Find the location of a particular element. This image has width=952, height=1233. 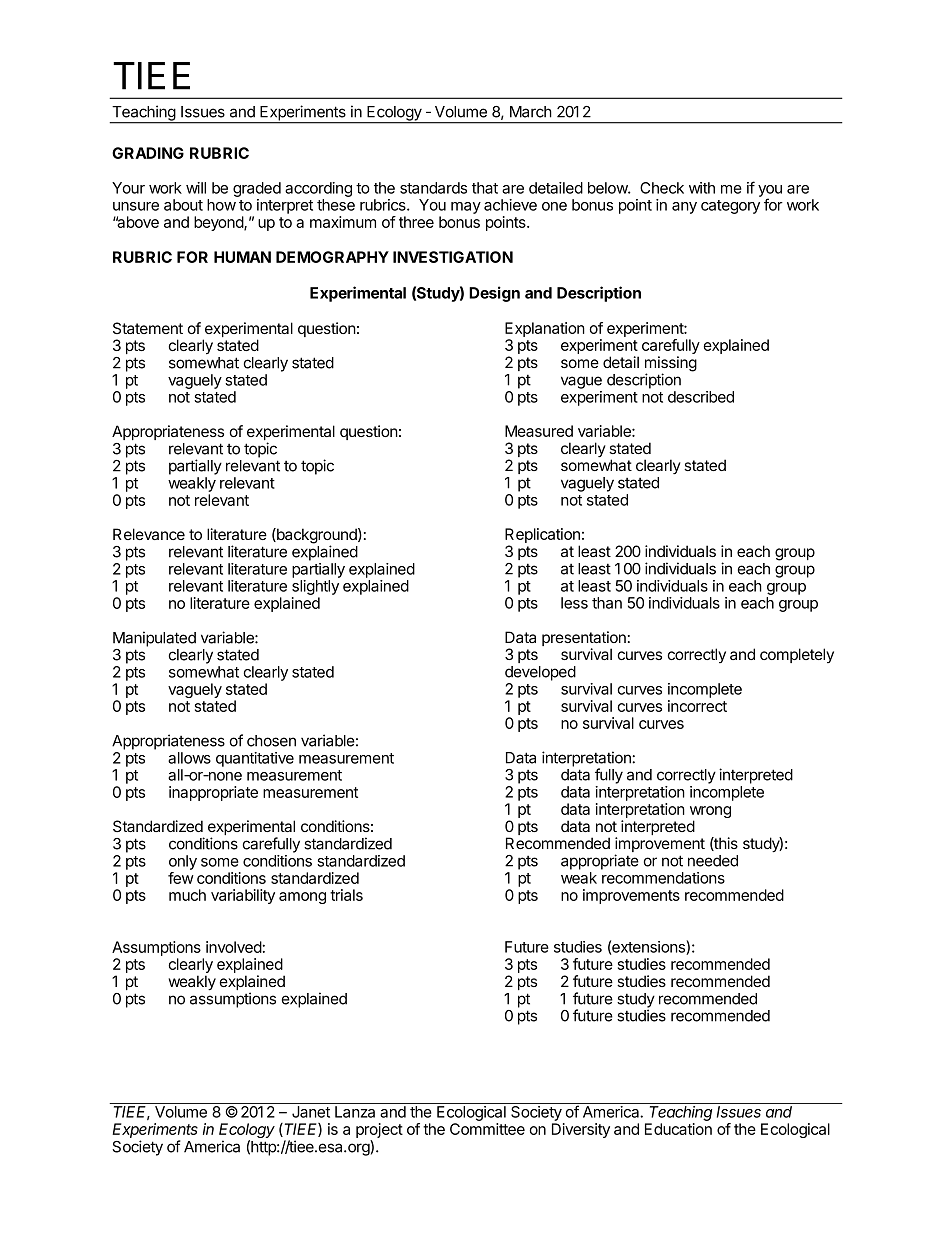

described is located at coordinates (701, 397).
